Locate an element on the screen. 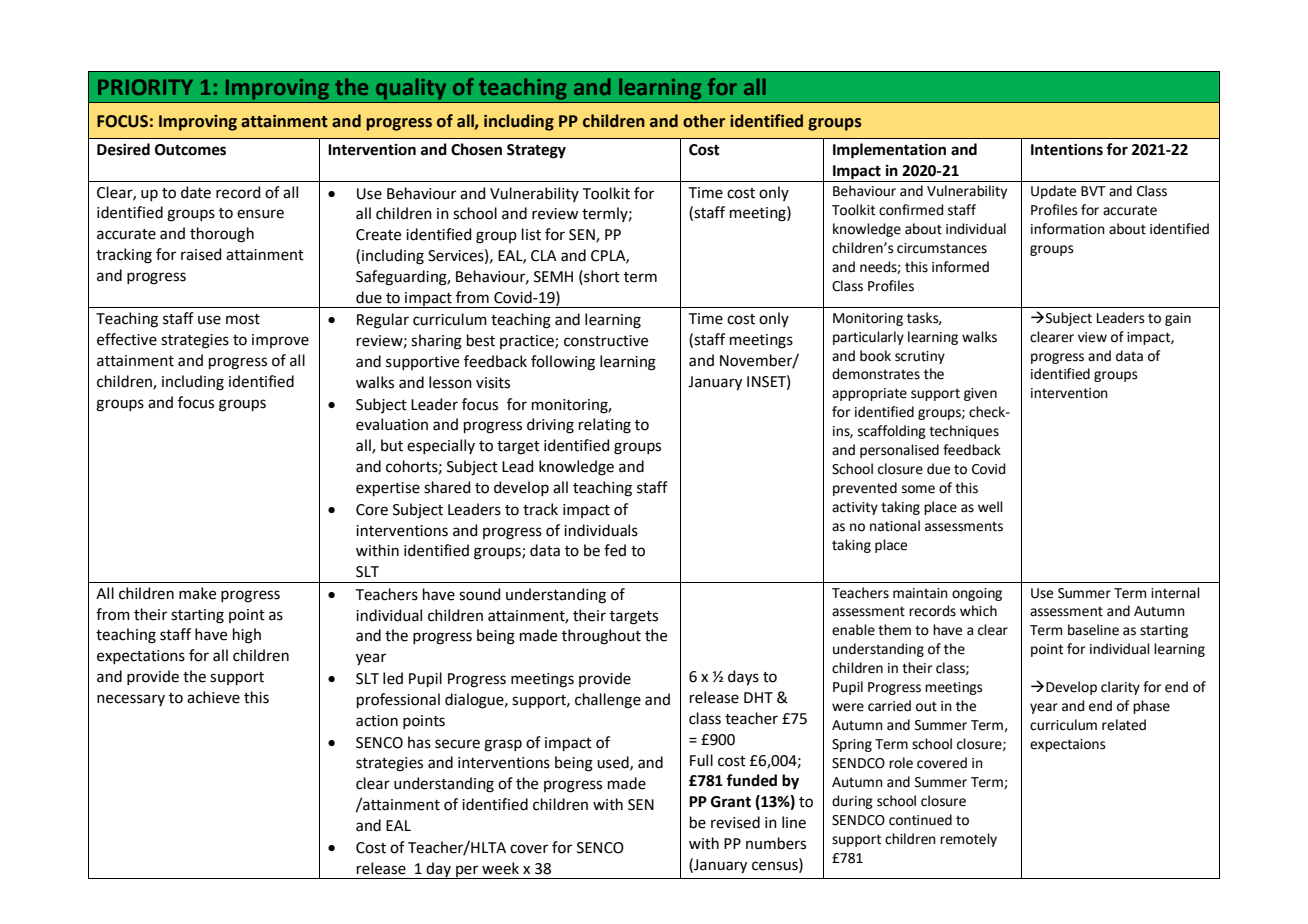 The width and height of the screenshot is (1308, 924). Intentions is located at coordinates (1067, 149).
